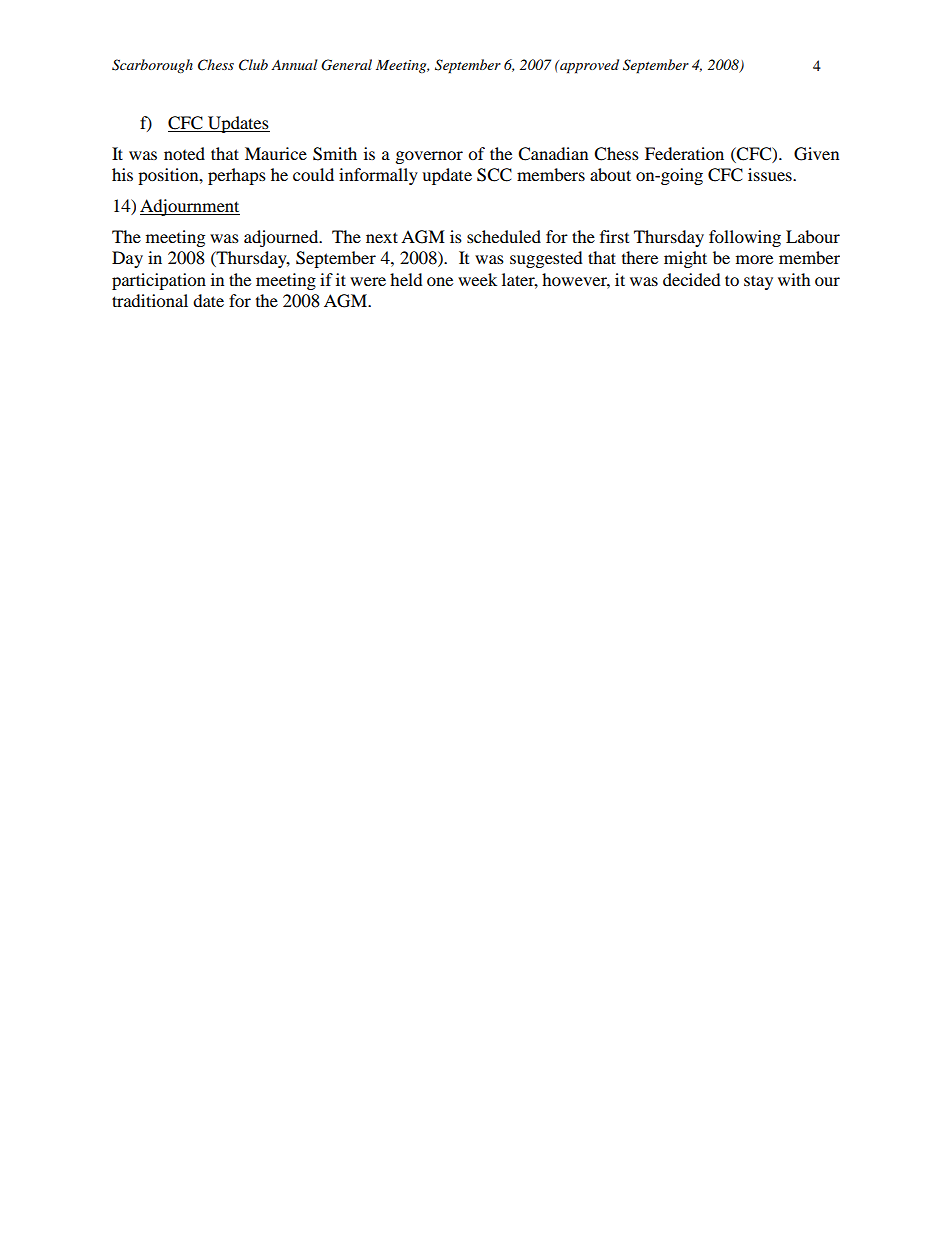  What do you see at coordinates (758, 282) in the page?
I see `stay` at bounding box center [758, 282].
